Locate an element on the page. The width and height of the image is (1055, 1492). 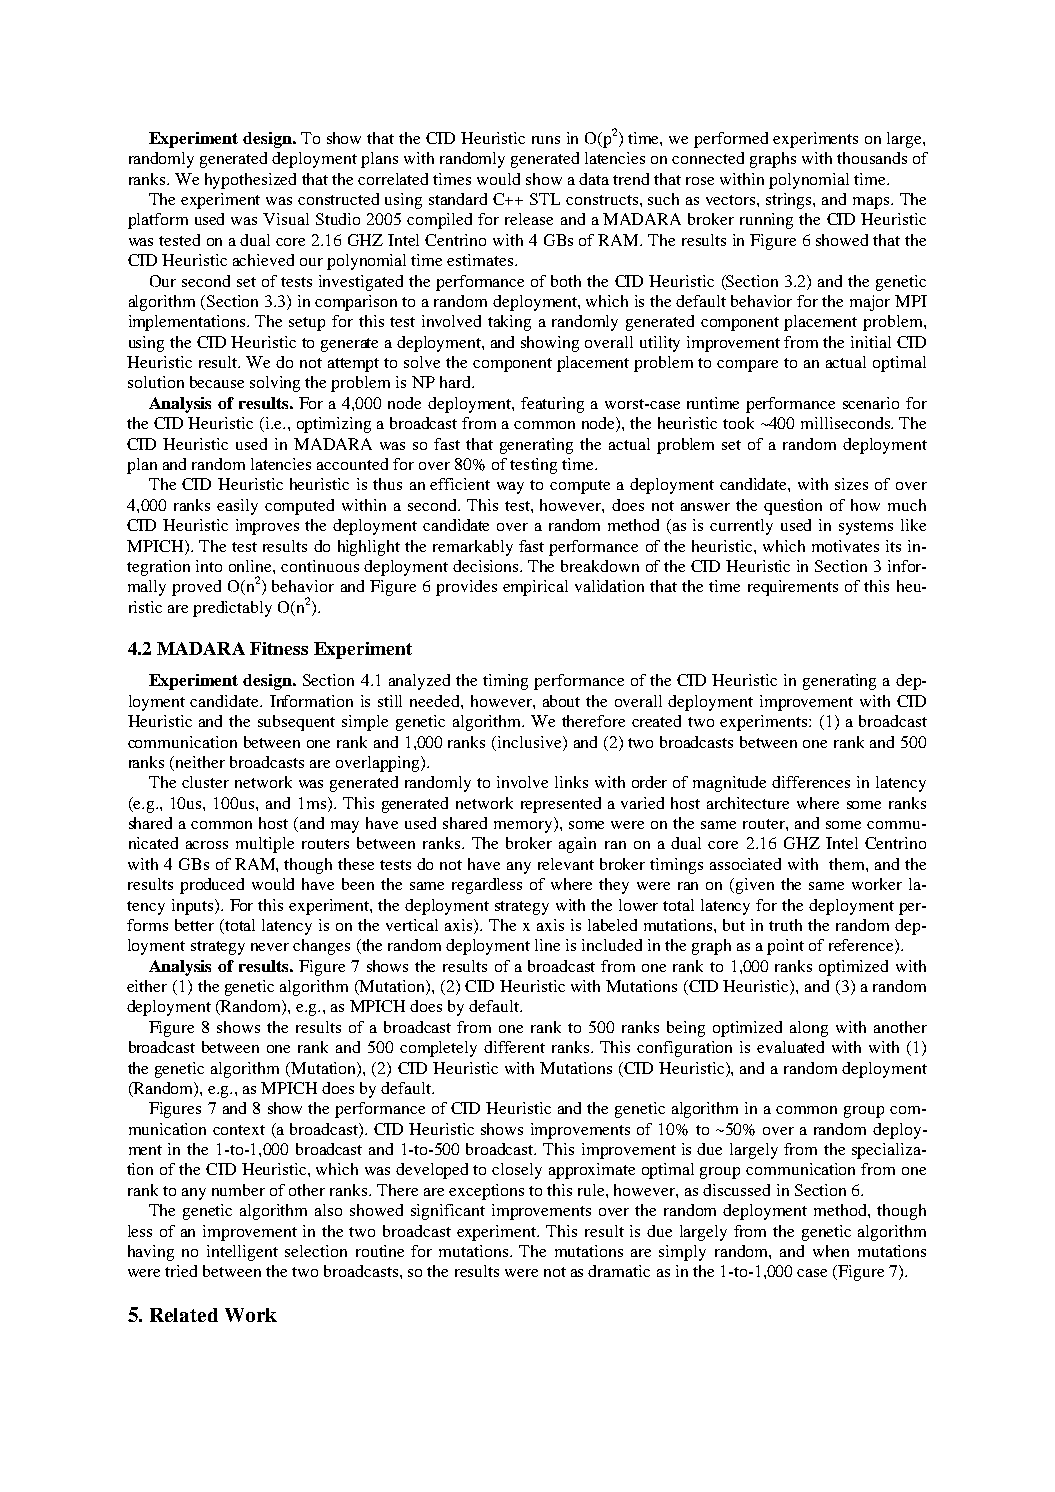
sizes is located at coordinates (851, 484).
